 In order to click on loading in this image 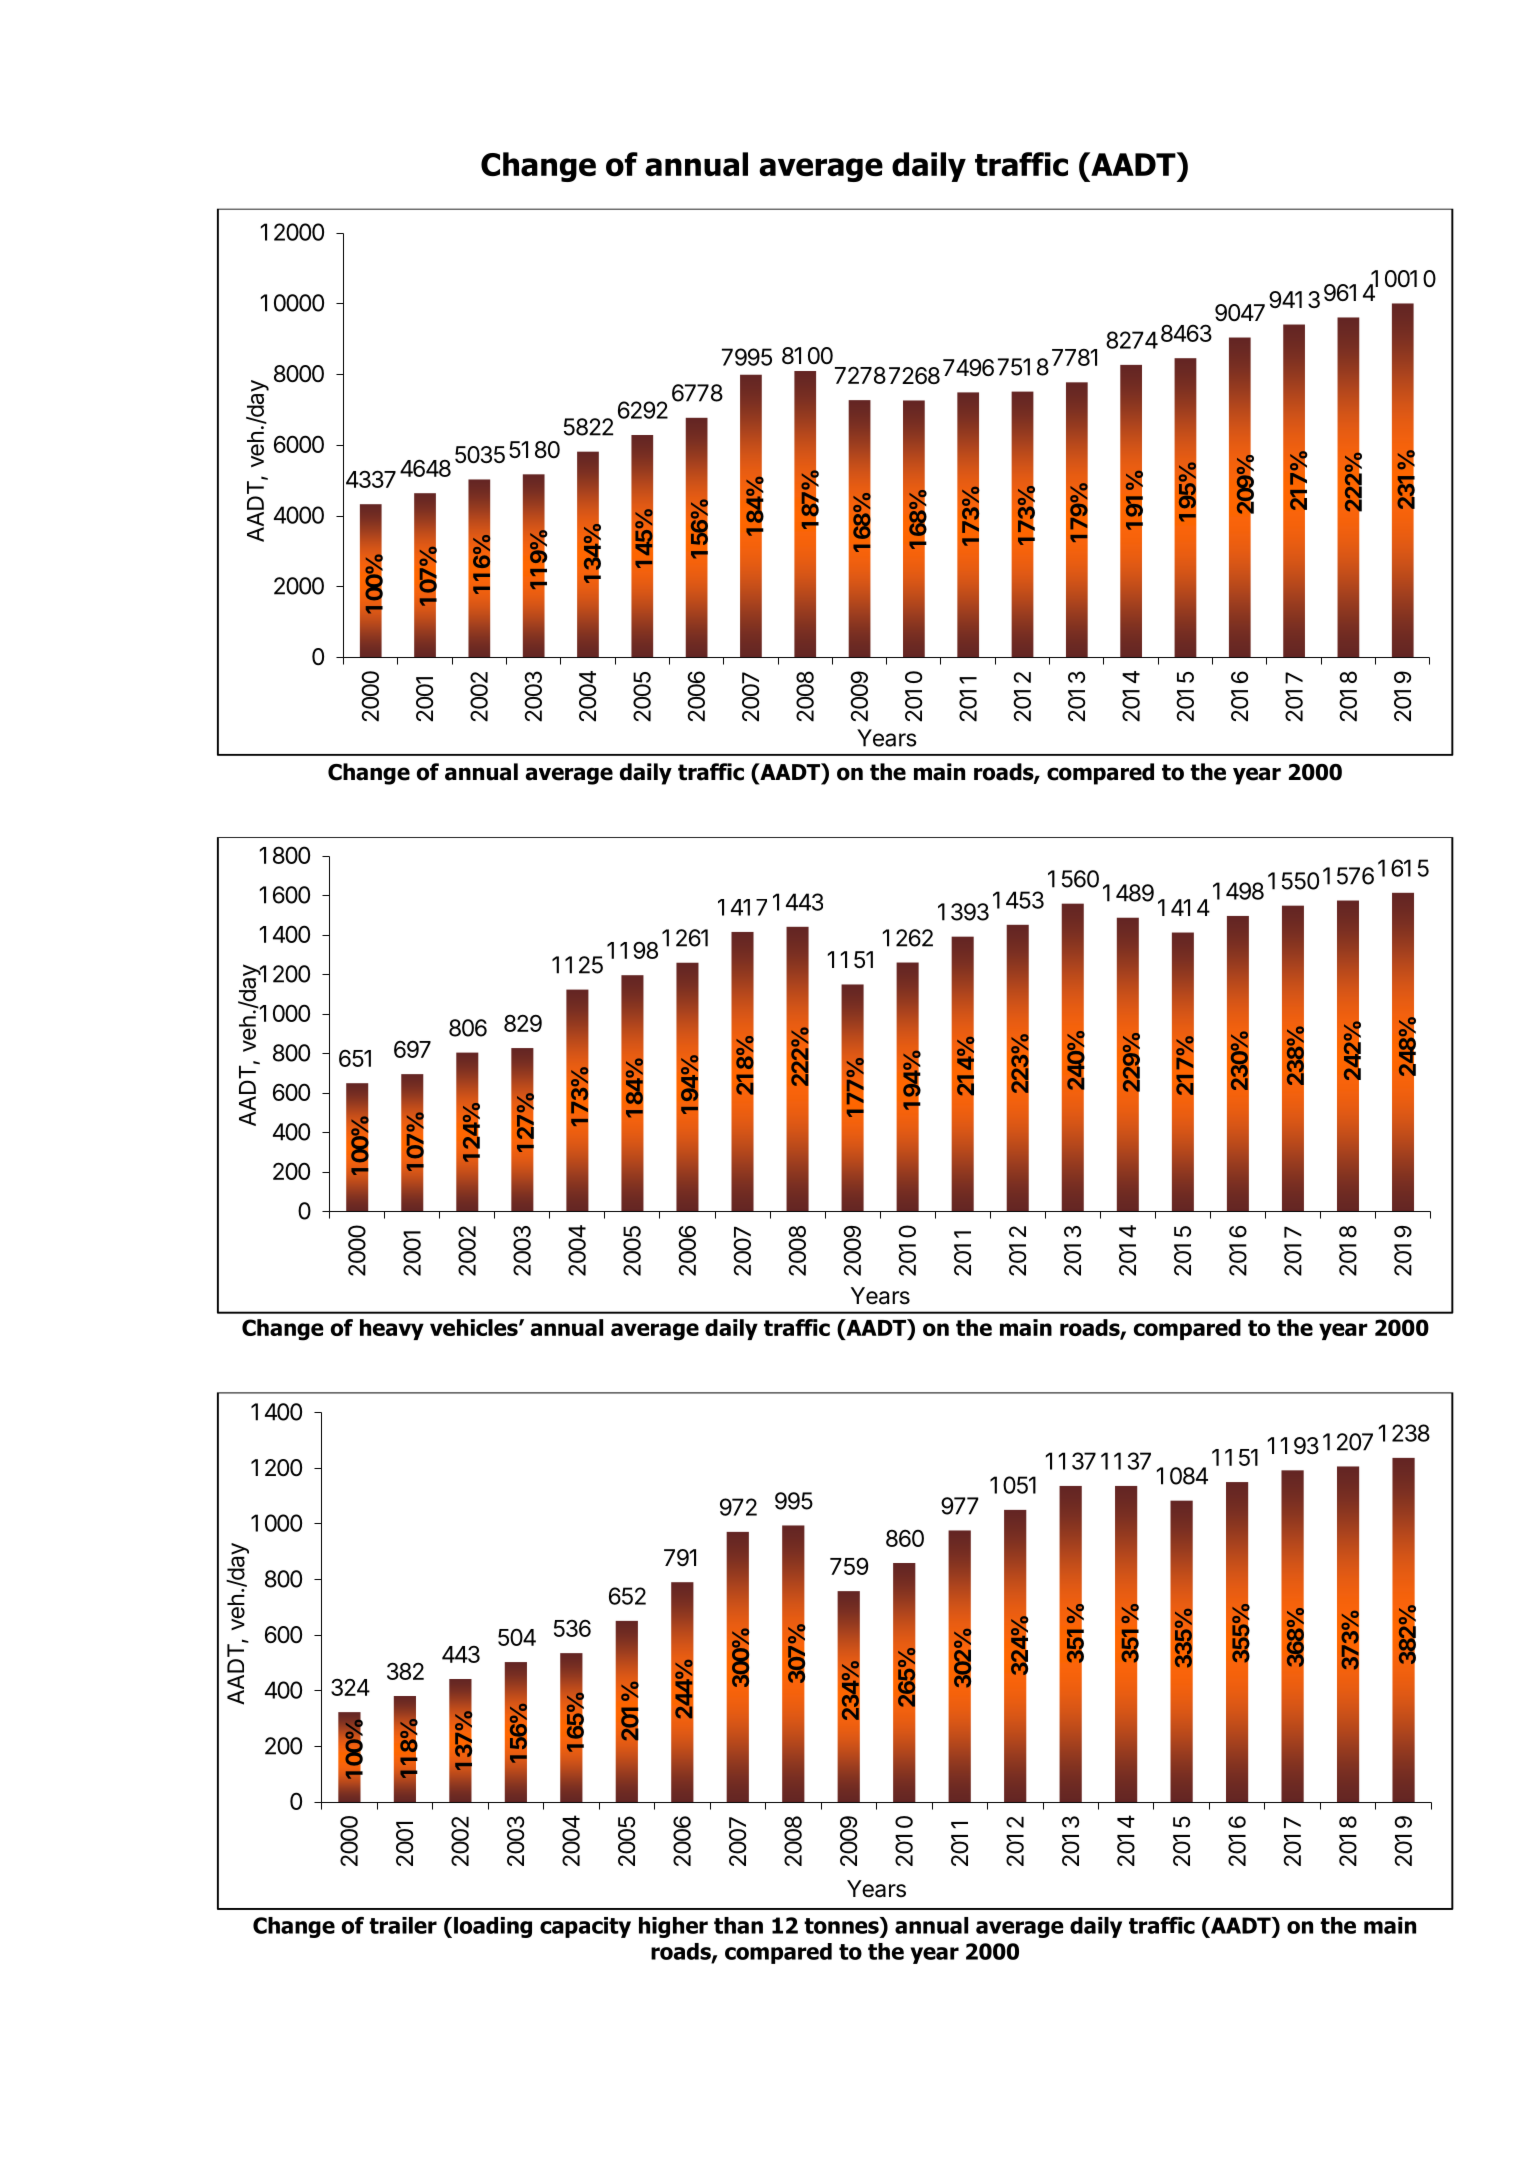, I will do `click(493, 1927)`.
